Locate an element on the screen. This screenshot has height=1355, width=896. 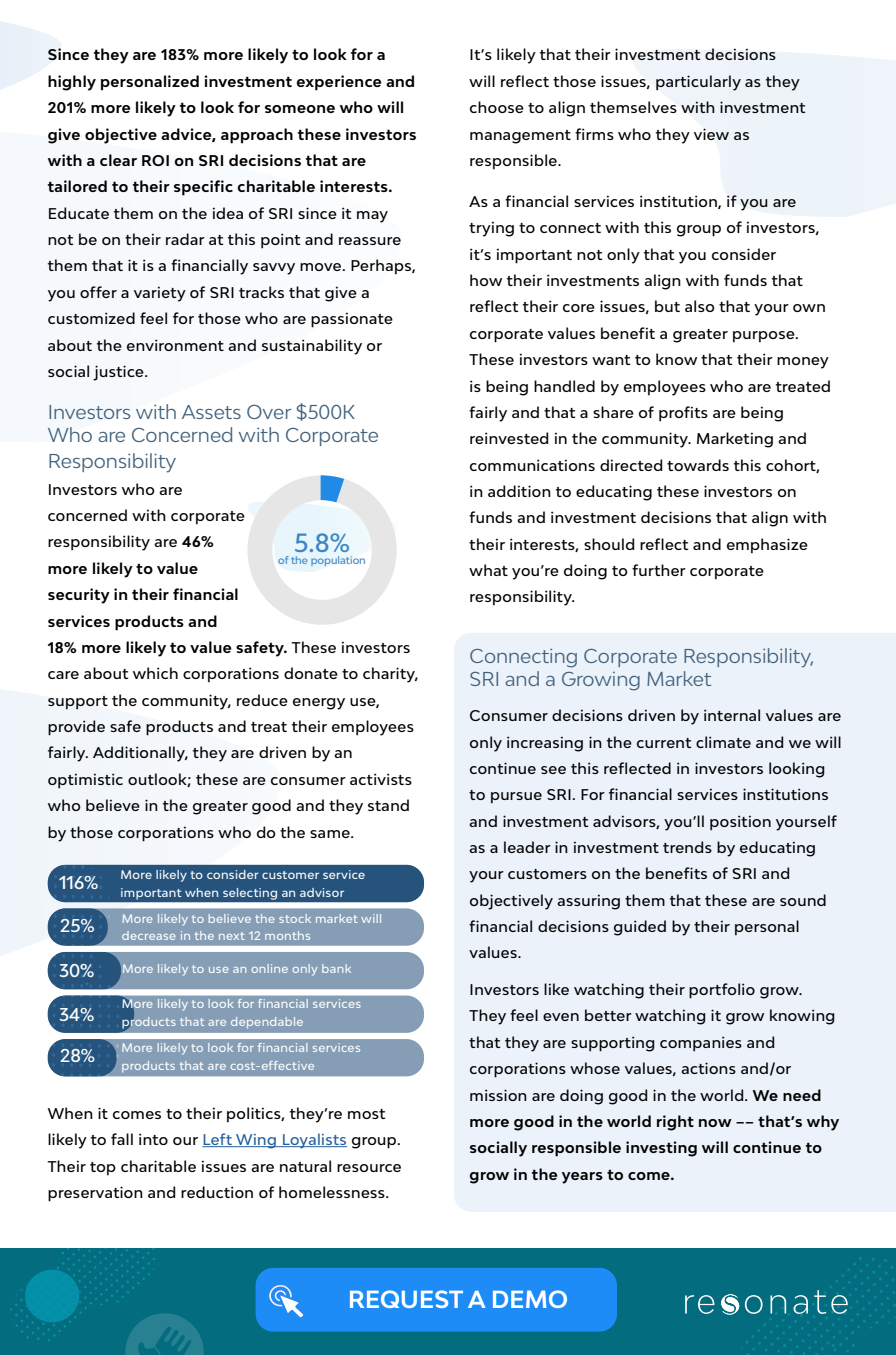
reinvested is located at coordinates (509, 438).
